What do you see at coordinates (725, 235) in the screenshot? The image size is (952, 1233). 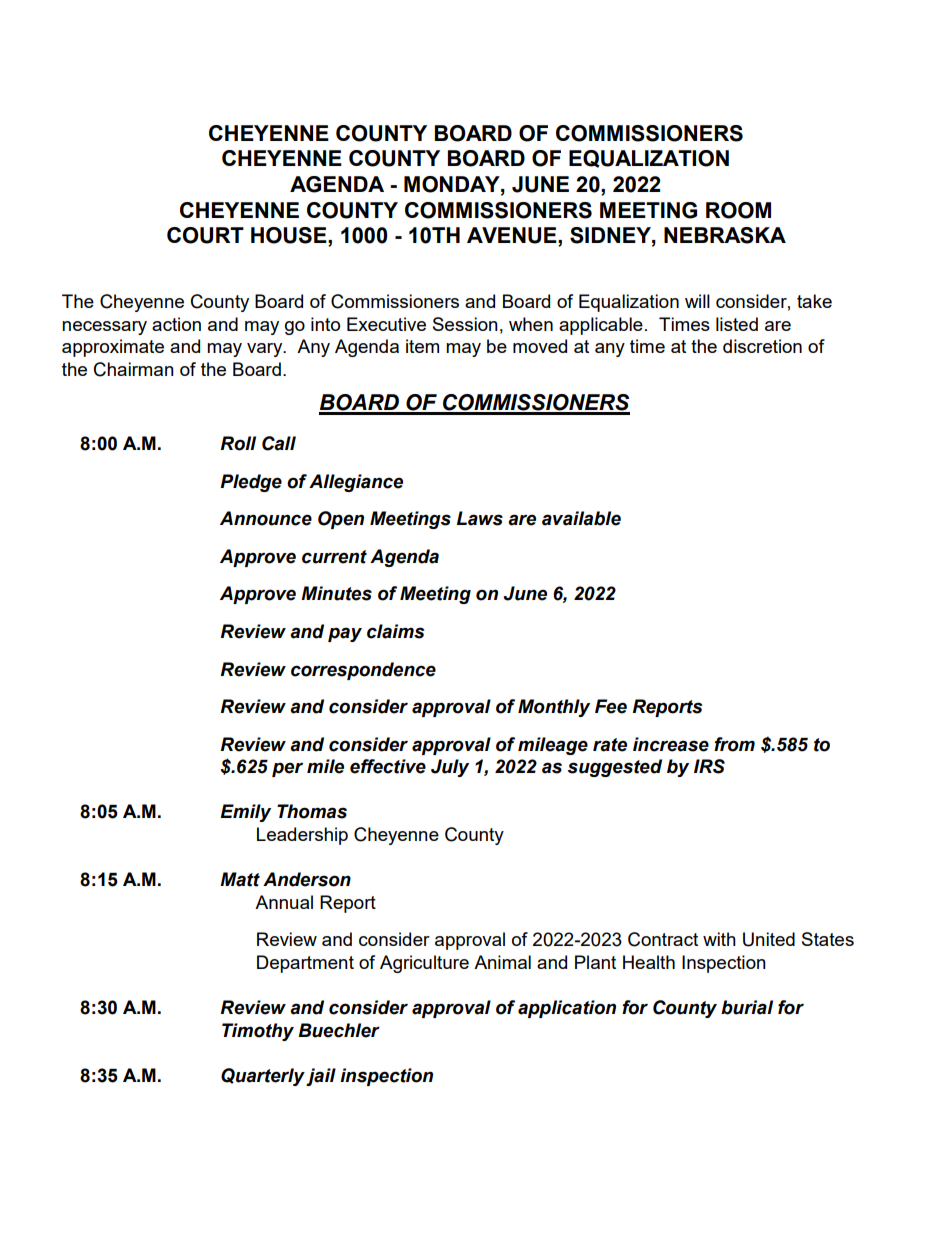 I see `NEBRASKA` at bounding box center [725, 235].
